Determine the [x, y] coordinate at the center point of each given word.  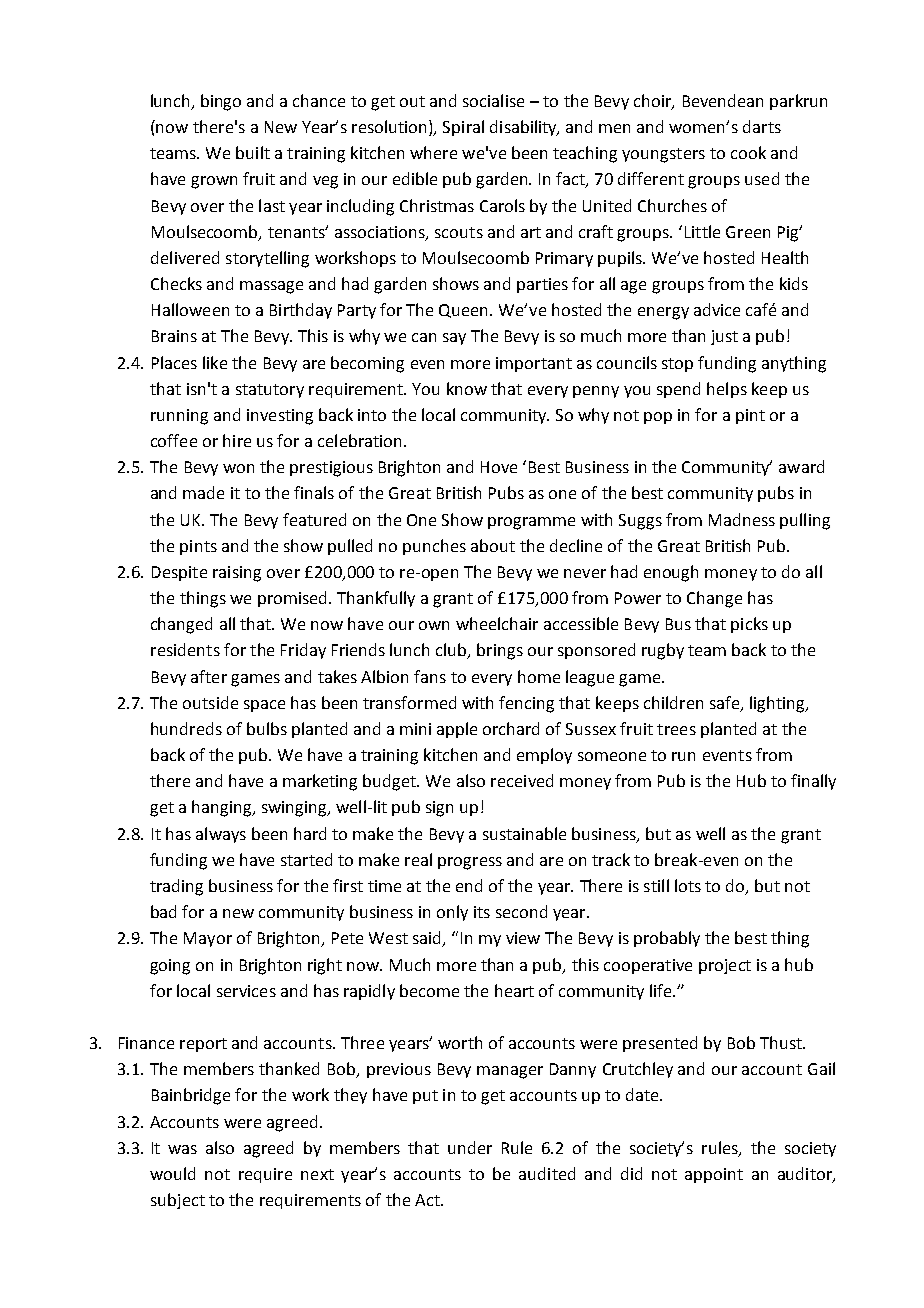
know [467, 388]
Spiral [463, 128]
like [215, 362]
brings [500, 651]
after [209, 676]
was [182, 1149]
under [470, 1147]
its [482, 912]
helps [727, 390]
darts [762, 126]
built [253, 152]
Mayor [208, 939]
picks [749, 625]
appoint [714, 1175]
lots [688, 885]
